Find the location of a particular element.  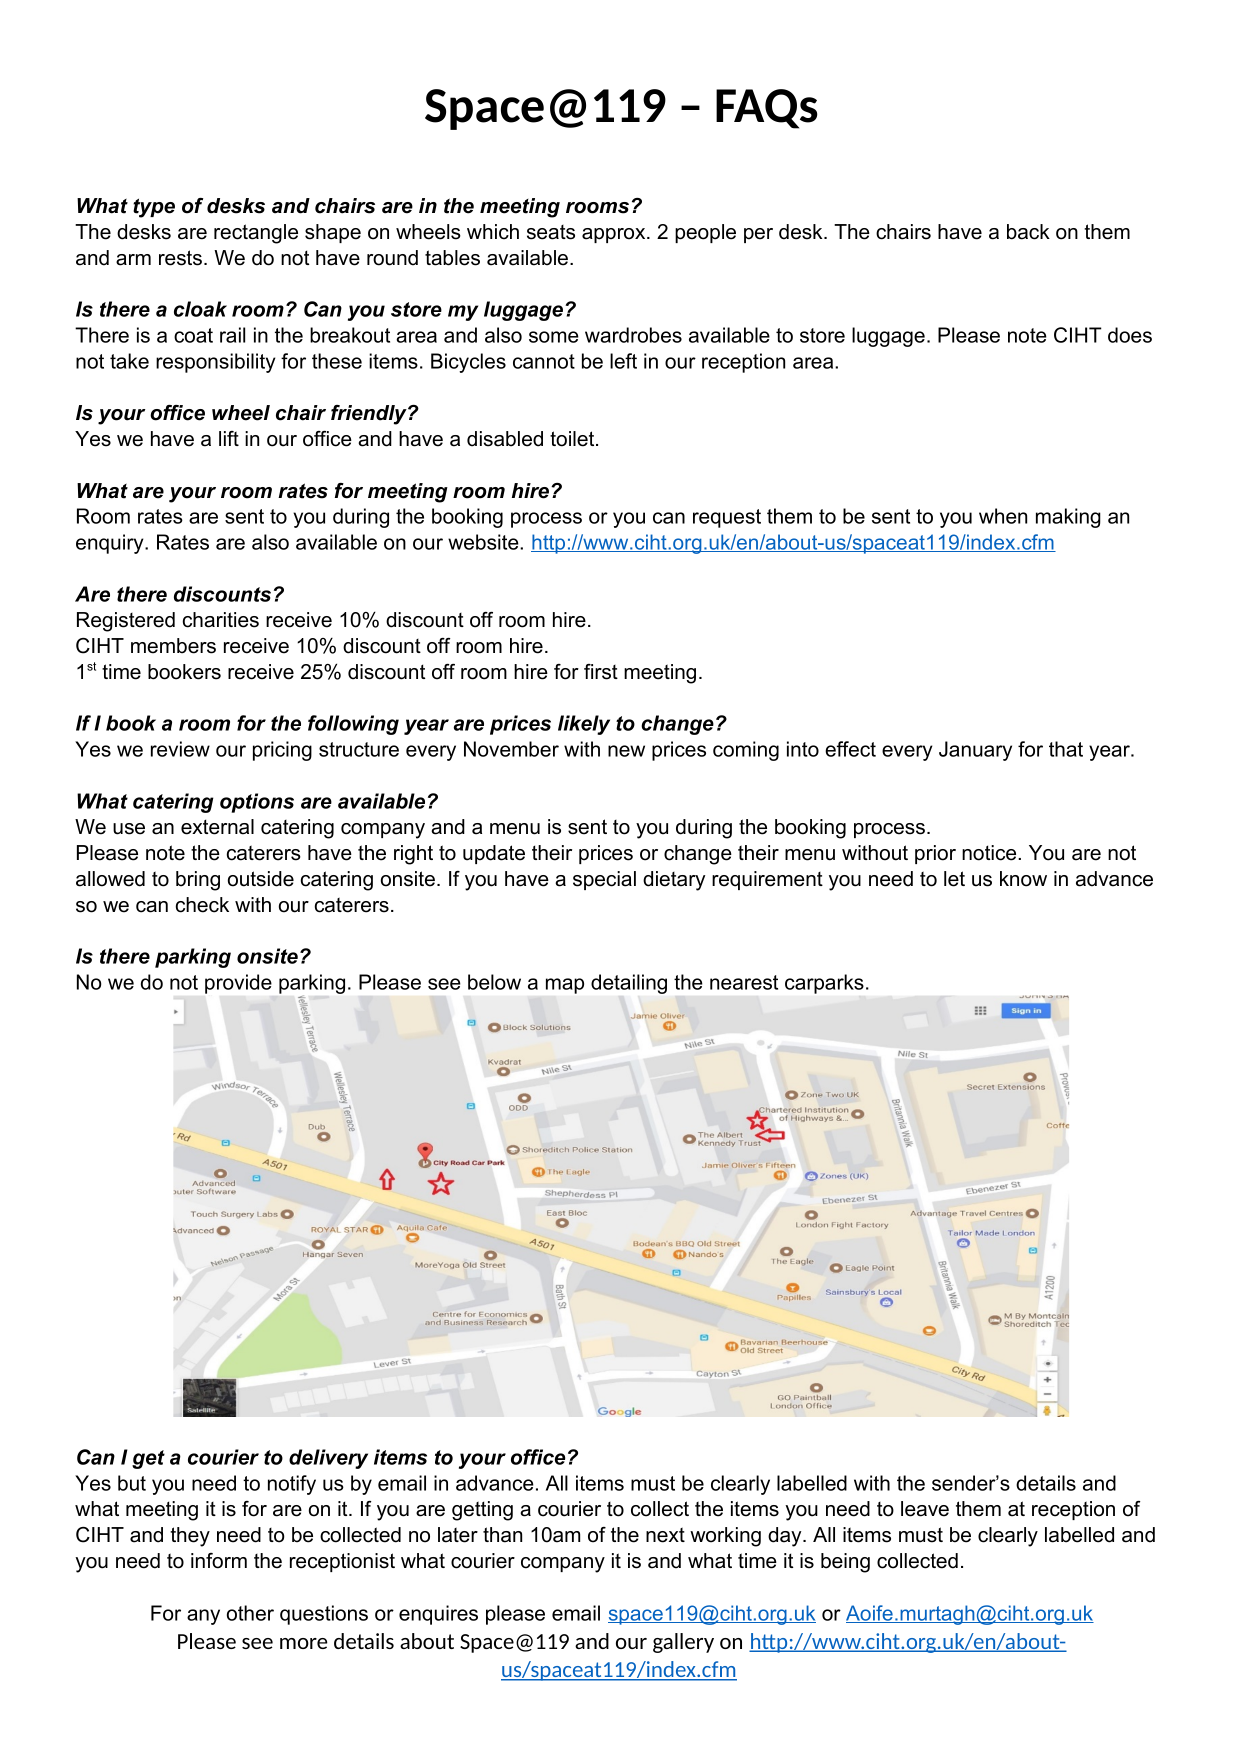

leave is located at coordinates (925, 1509).
